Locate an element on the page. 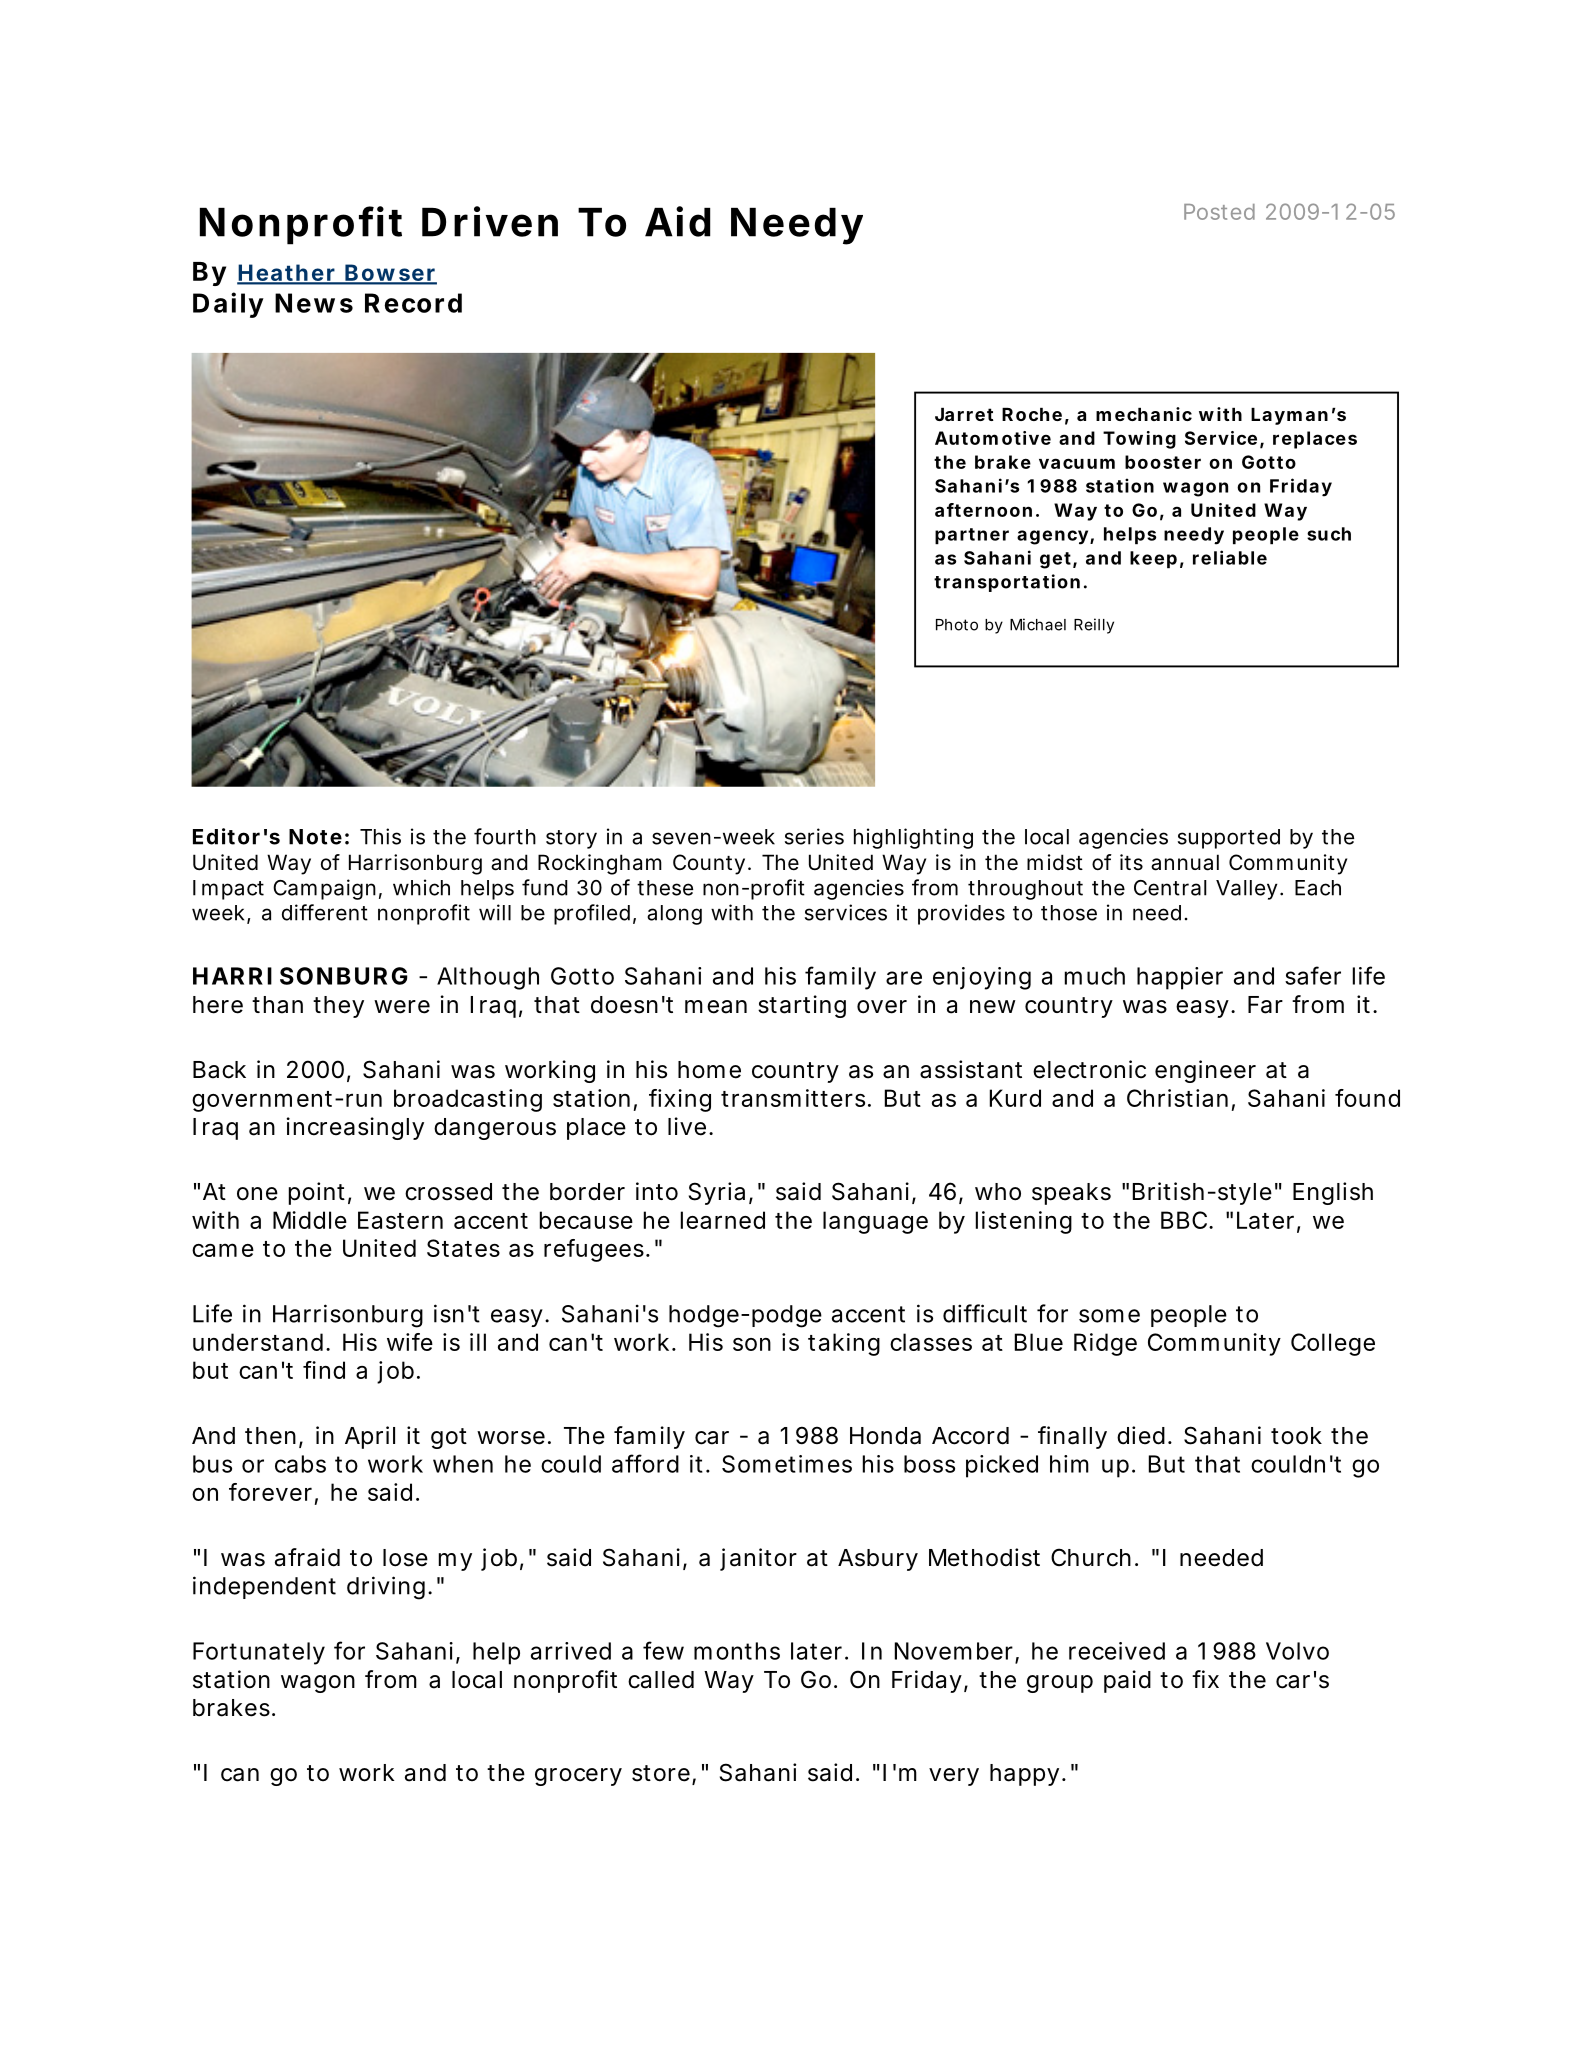 This page has height=2063, width=1594. Posted is located at coordinates (1219, 212).
